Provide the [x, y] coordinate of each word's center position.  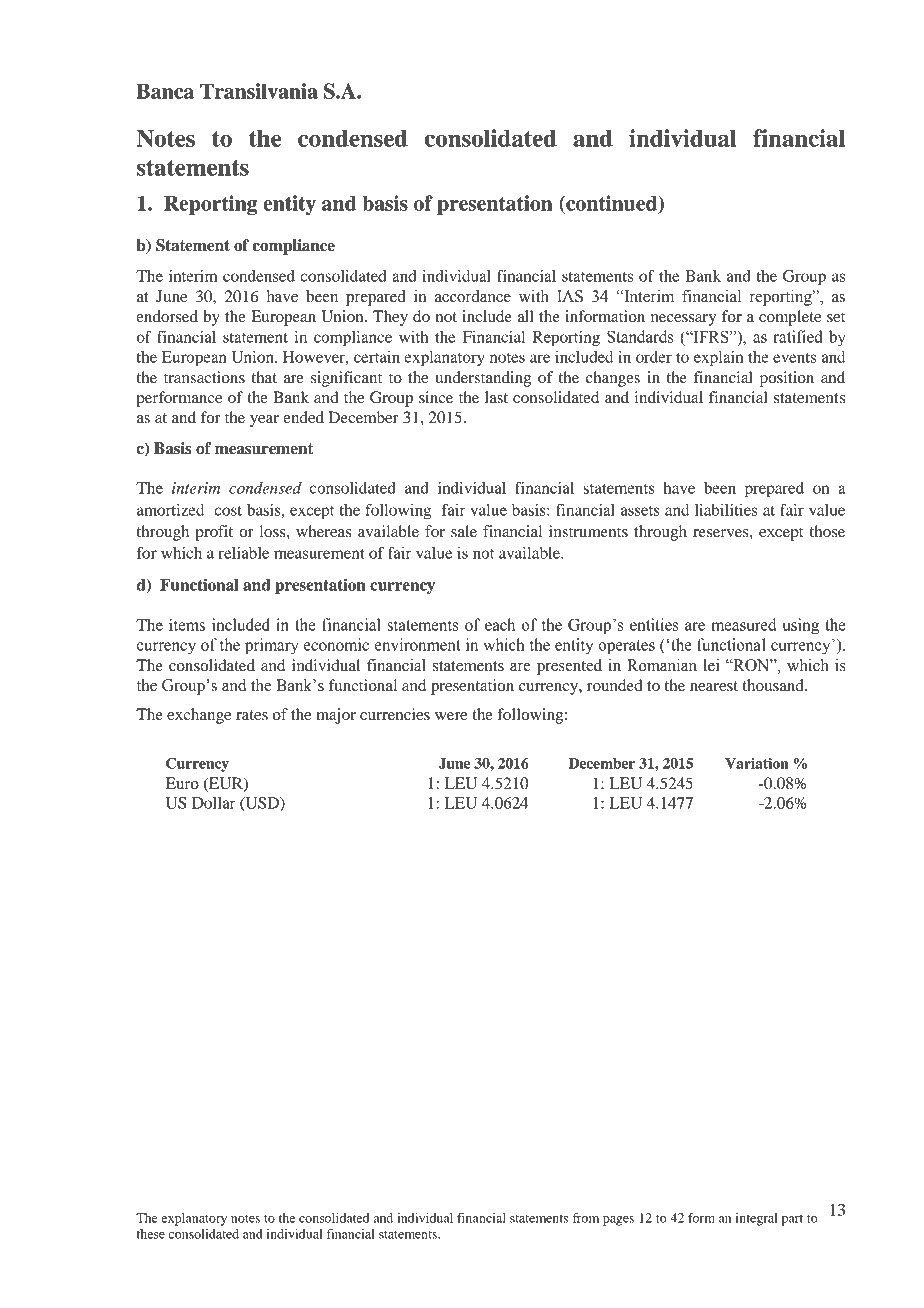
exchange [199, 716]
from [586, 1218]
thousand [774, 685]
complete [790, 318]
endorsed [167, 316]
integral [756, 1219]
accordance [473, 296]
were [451, 716]
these [150, 1234]
